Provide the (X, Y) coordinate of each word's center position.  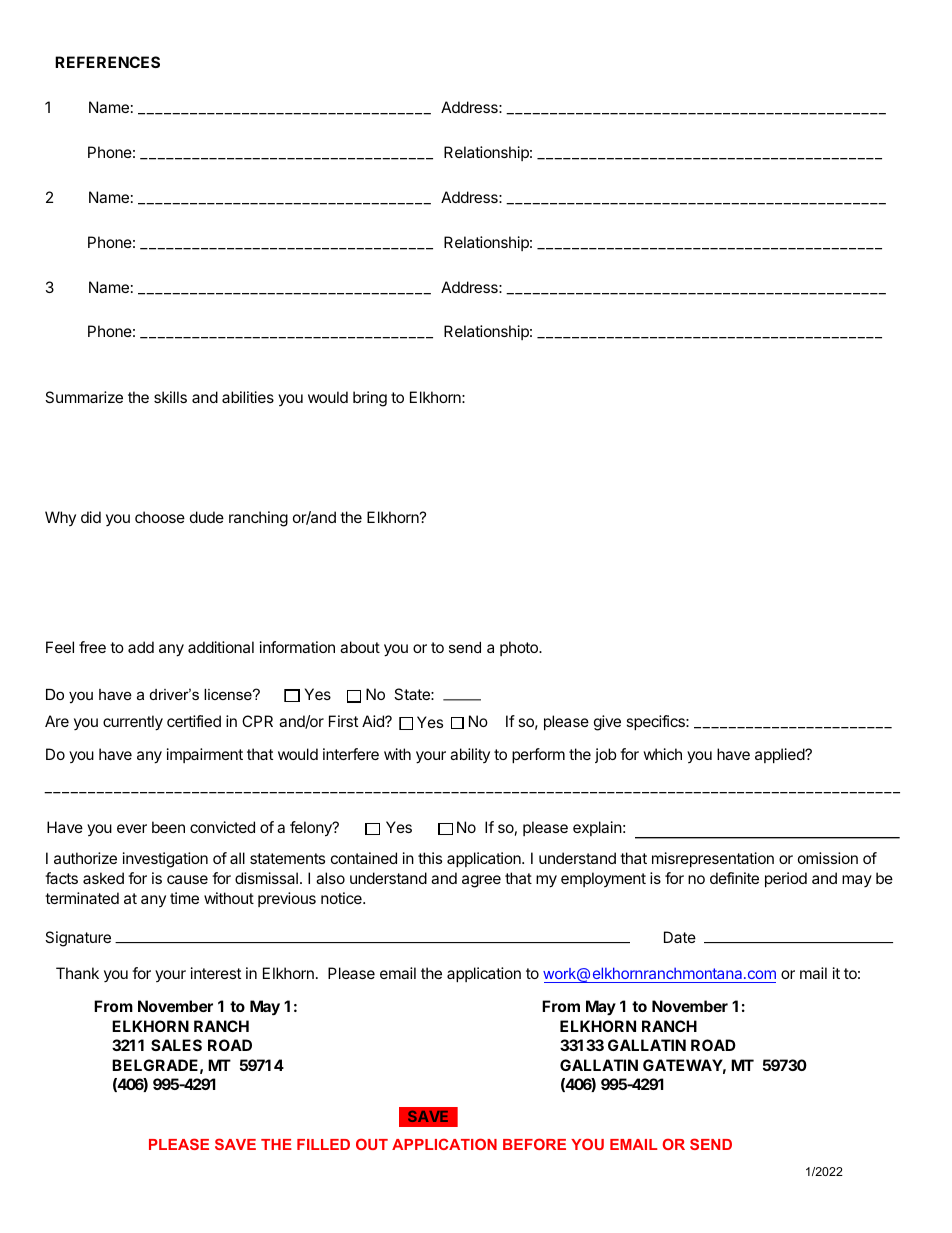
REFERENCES (107, 62)
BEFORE (534, 1144)
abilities (248, 397)
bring (370, 399)
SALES (176, 1045)
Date (680, 937)
